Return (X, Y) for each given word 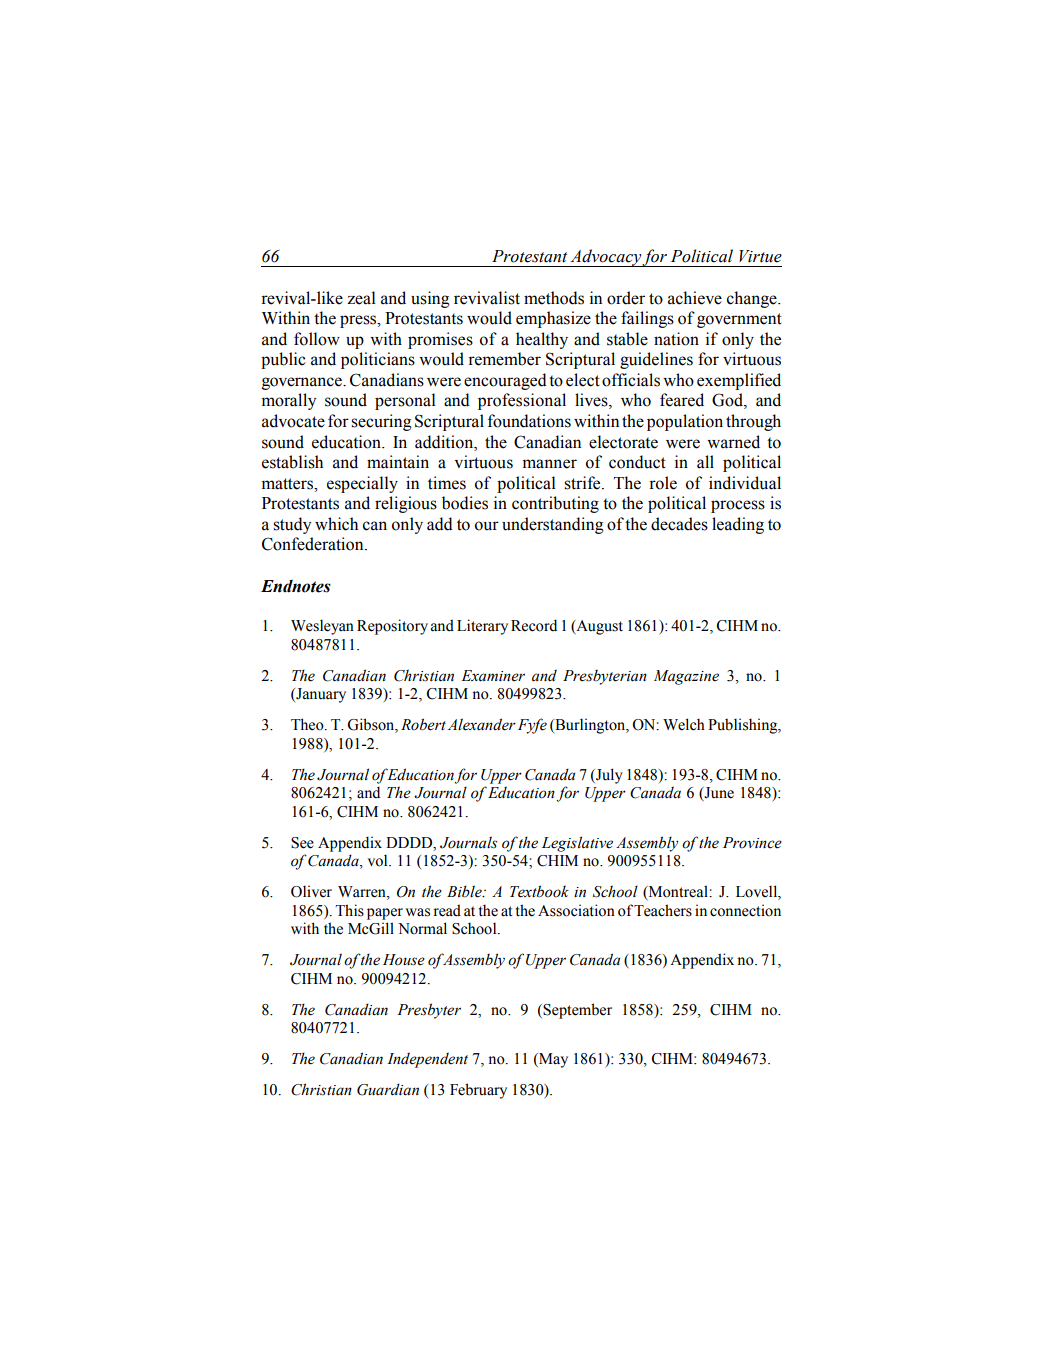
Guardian (388, 1089)
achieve (695, 298)
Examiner (493, 676)
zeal (361, 298)
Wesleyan (322, 627)
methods (554, 298)
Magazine (686, 677)
